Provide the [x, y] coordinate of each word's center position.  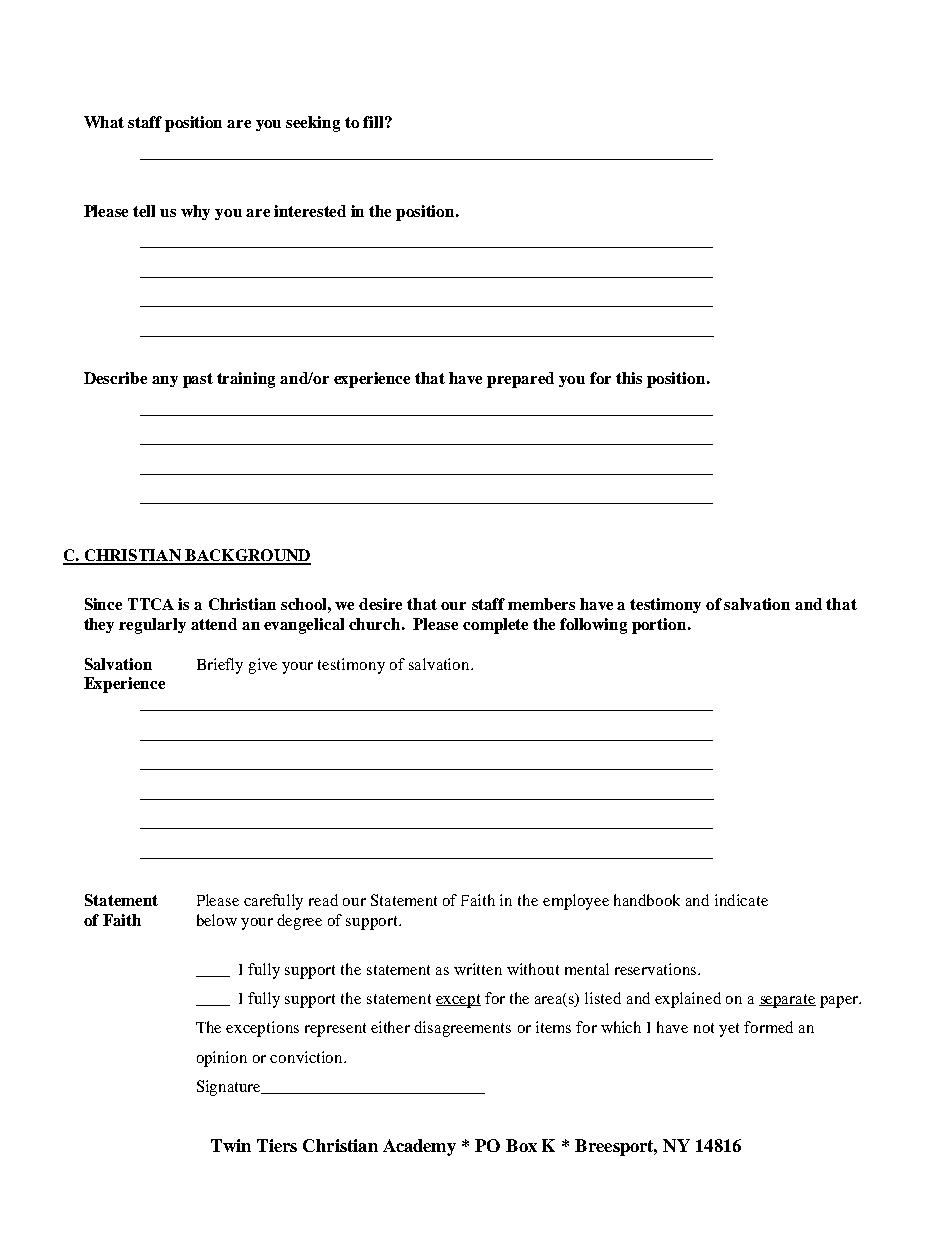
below [217, 920]
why [195, 212]
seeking [313, 124]
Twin [231, 1145]
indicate [741, 900]
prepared [520, 380]
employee [576, 902]
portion [660, 626]
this [629, 378]
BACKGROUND [247, 556]
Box [521, 1145]
